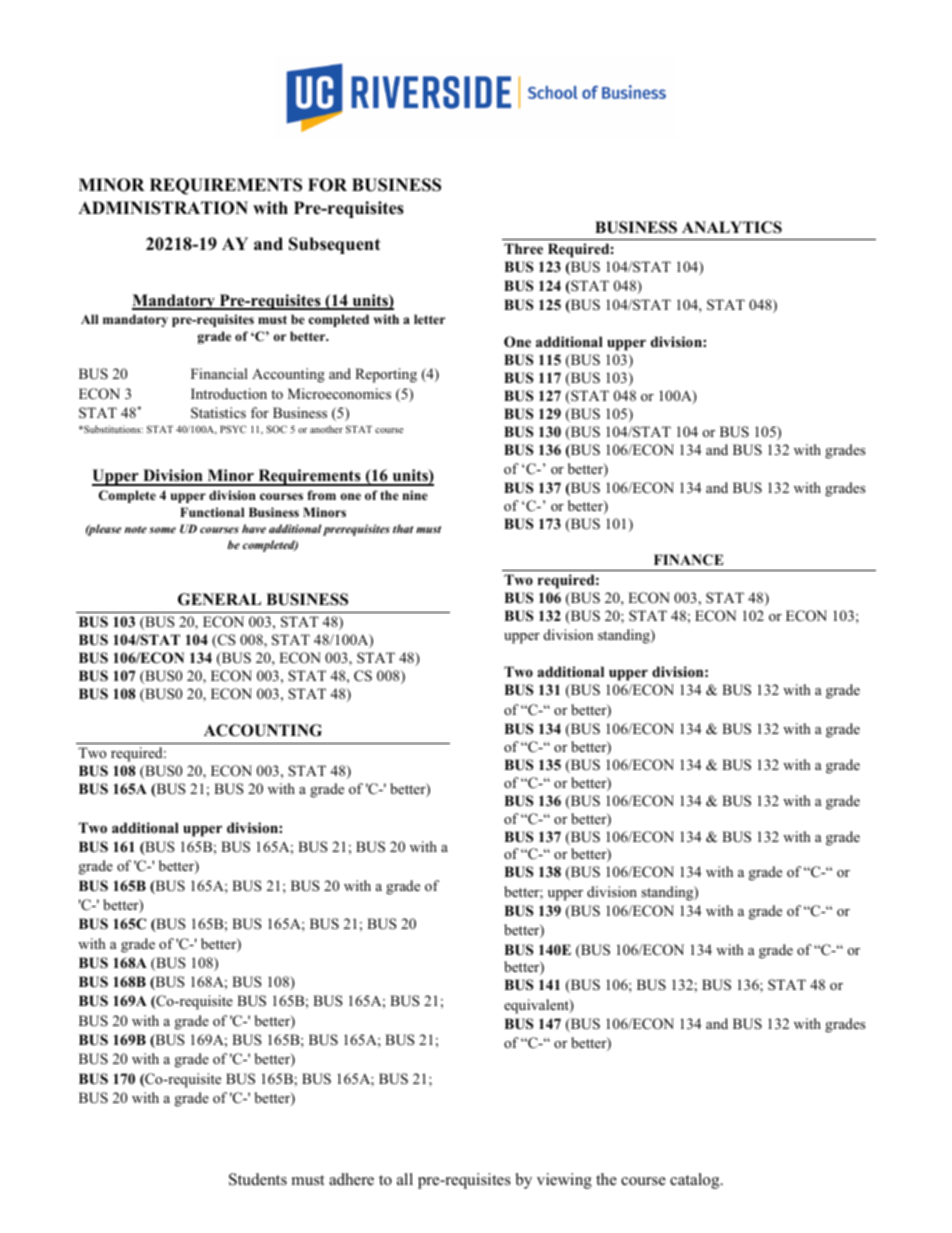 Image resolution: width=952 pixels, height=1233 pixels. What do you see at coordinates (689, 560) in the page?
I see `FINANCE` at bounding box center [689, 560].
